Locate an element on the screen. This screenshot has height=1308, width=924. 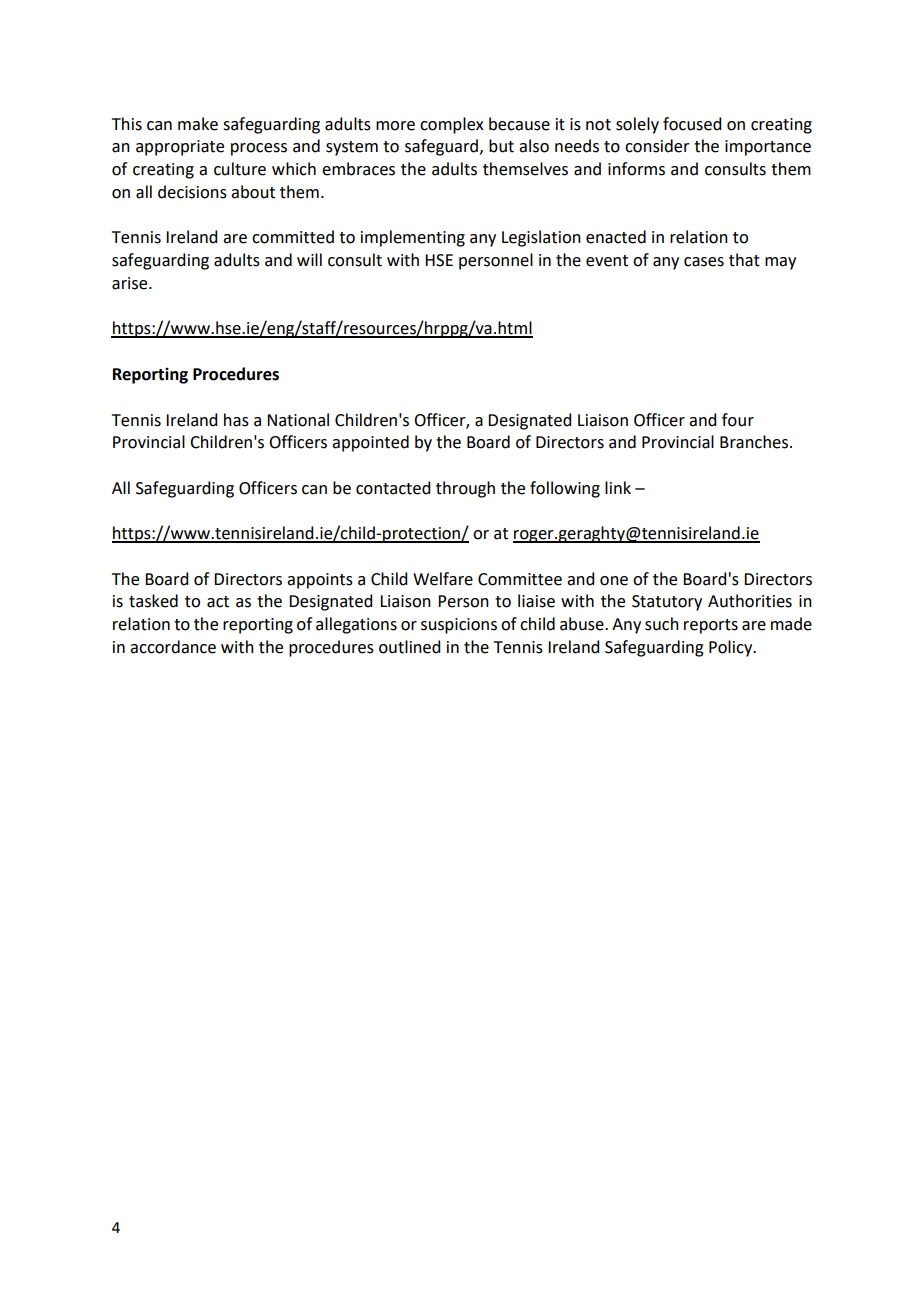
reports is located at coordinates (711, 626).
